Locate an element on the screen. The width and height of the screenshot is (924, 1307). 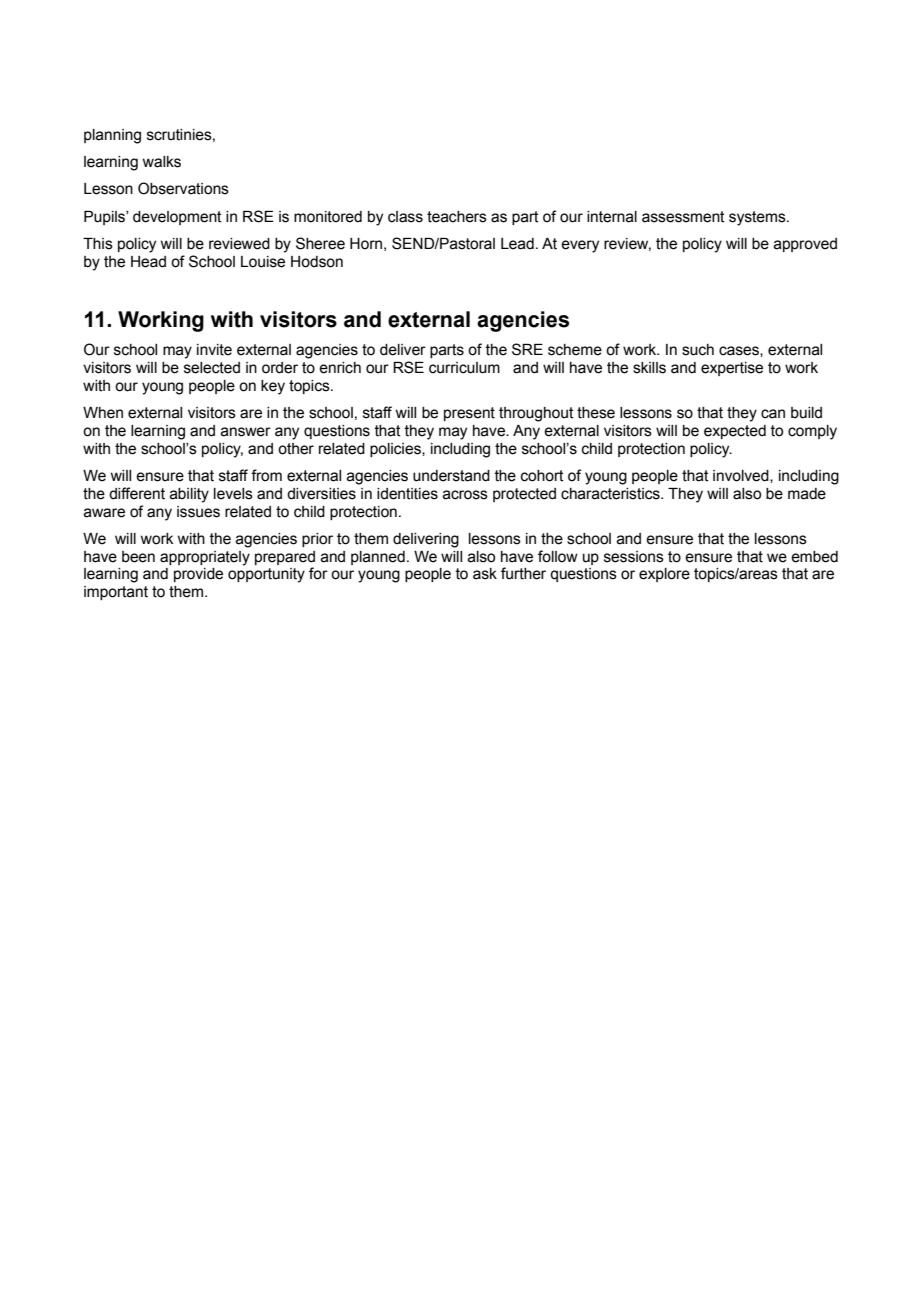
ask is located at coordinates (485, 574).
